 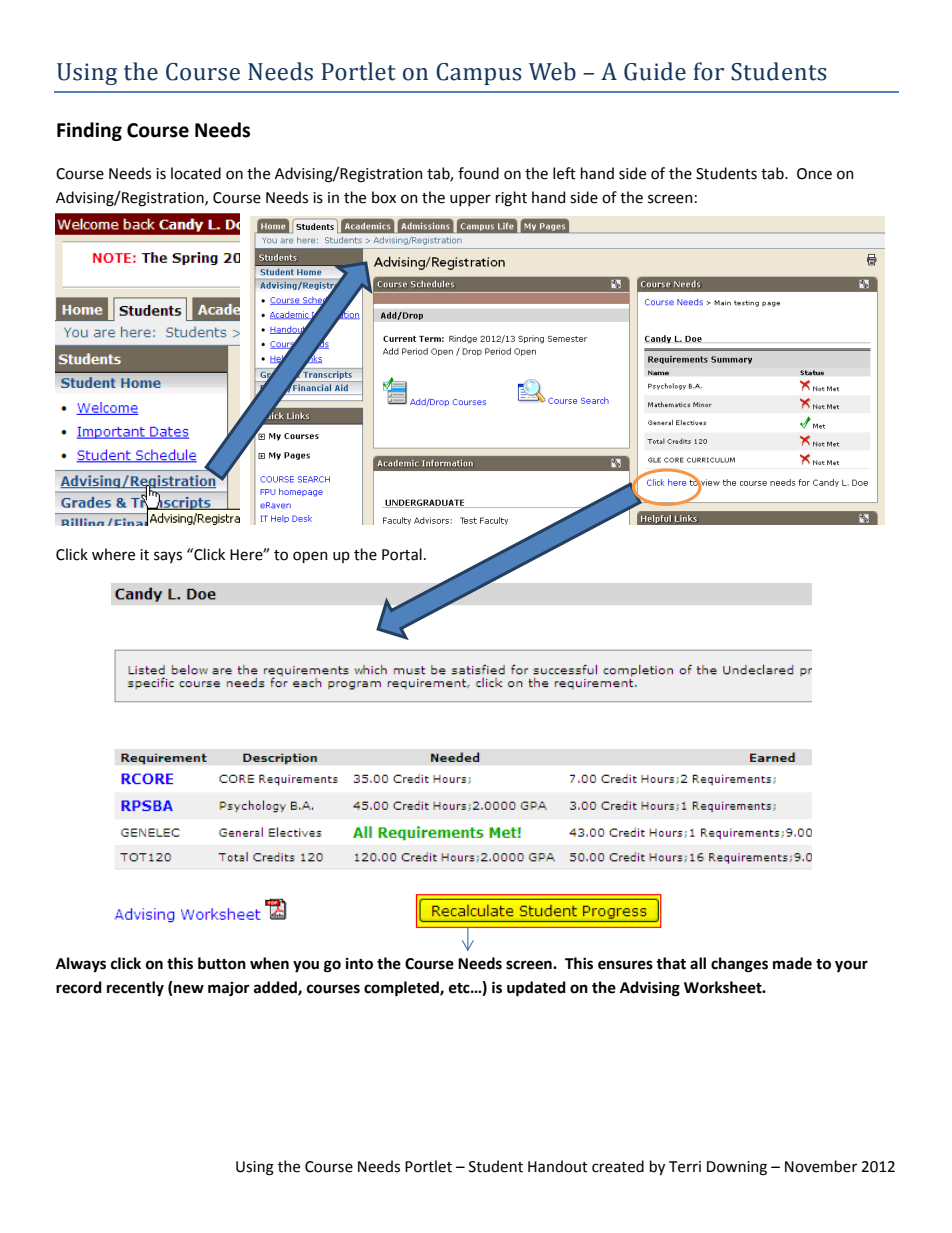 I want to click on into, so click(x=359, y=964).
